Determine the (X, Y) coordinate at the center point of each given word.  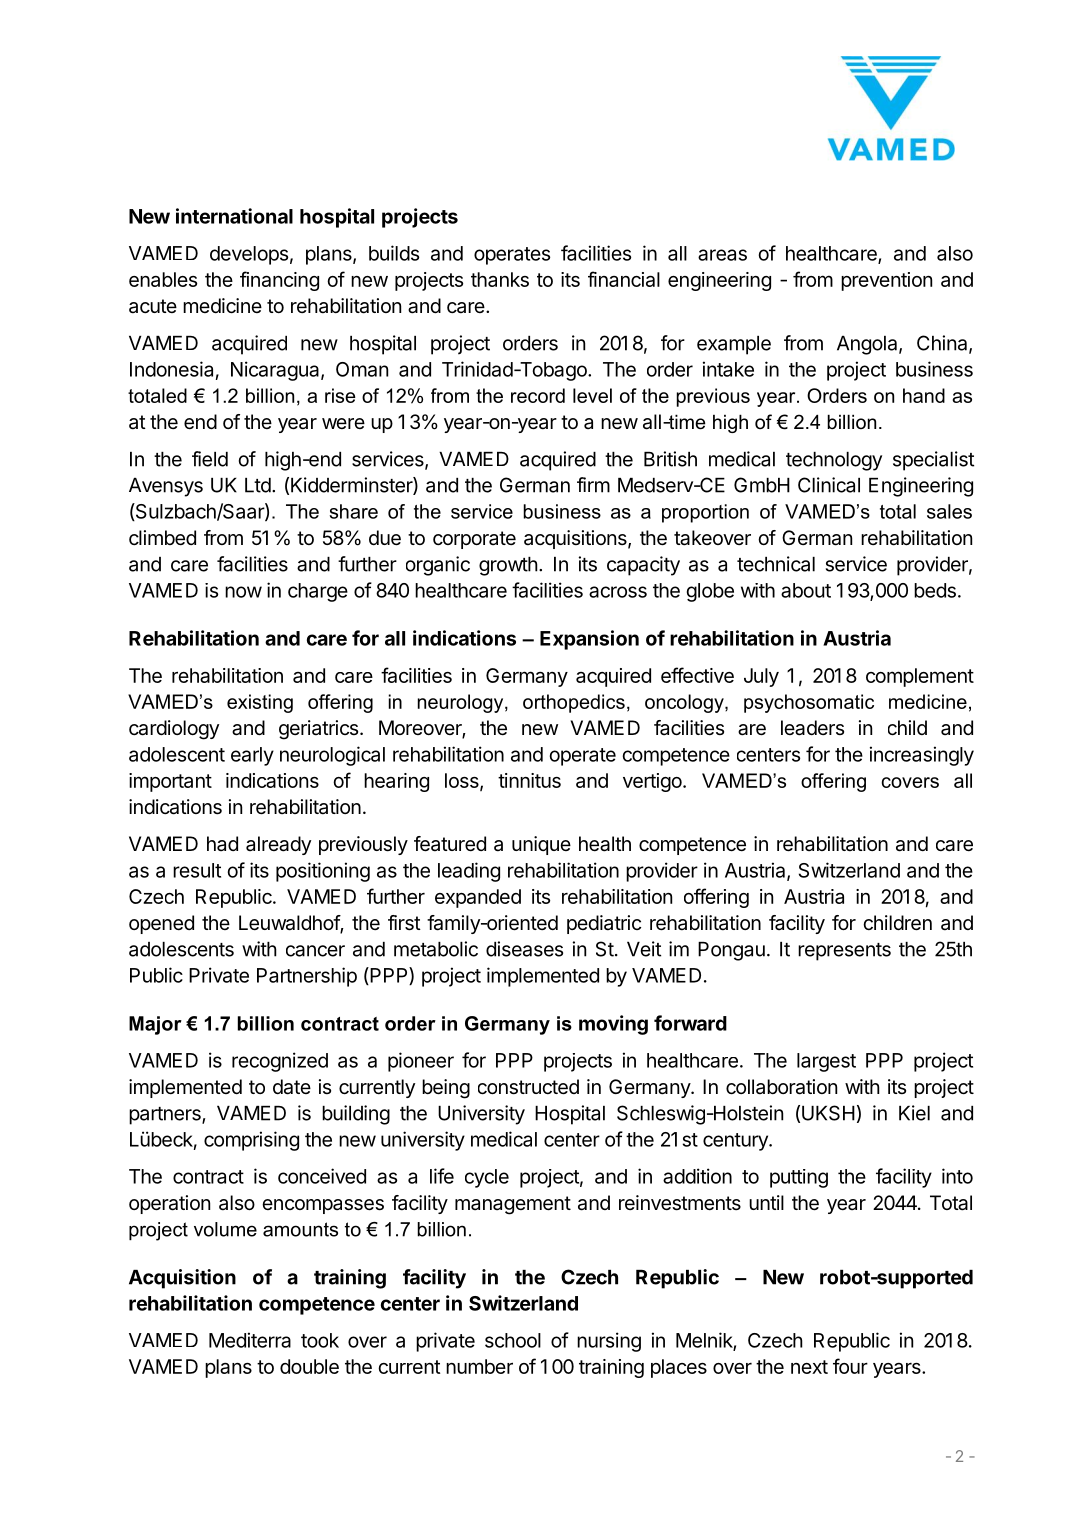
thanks (500, 279)
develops (249, 255)
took (320, 1340)
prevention (886, 281)
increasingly (922, 756)
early (252, 756)
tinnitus (529, 780)
